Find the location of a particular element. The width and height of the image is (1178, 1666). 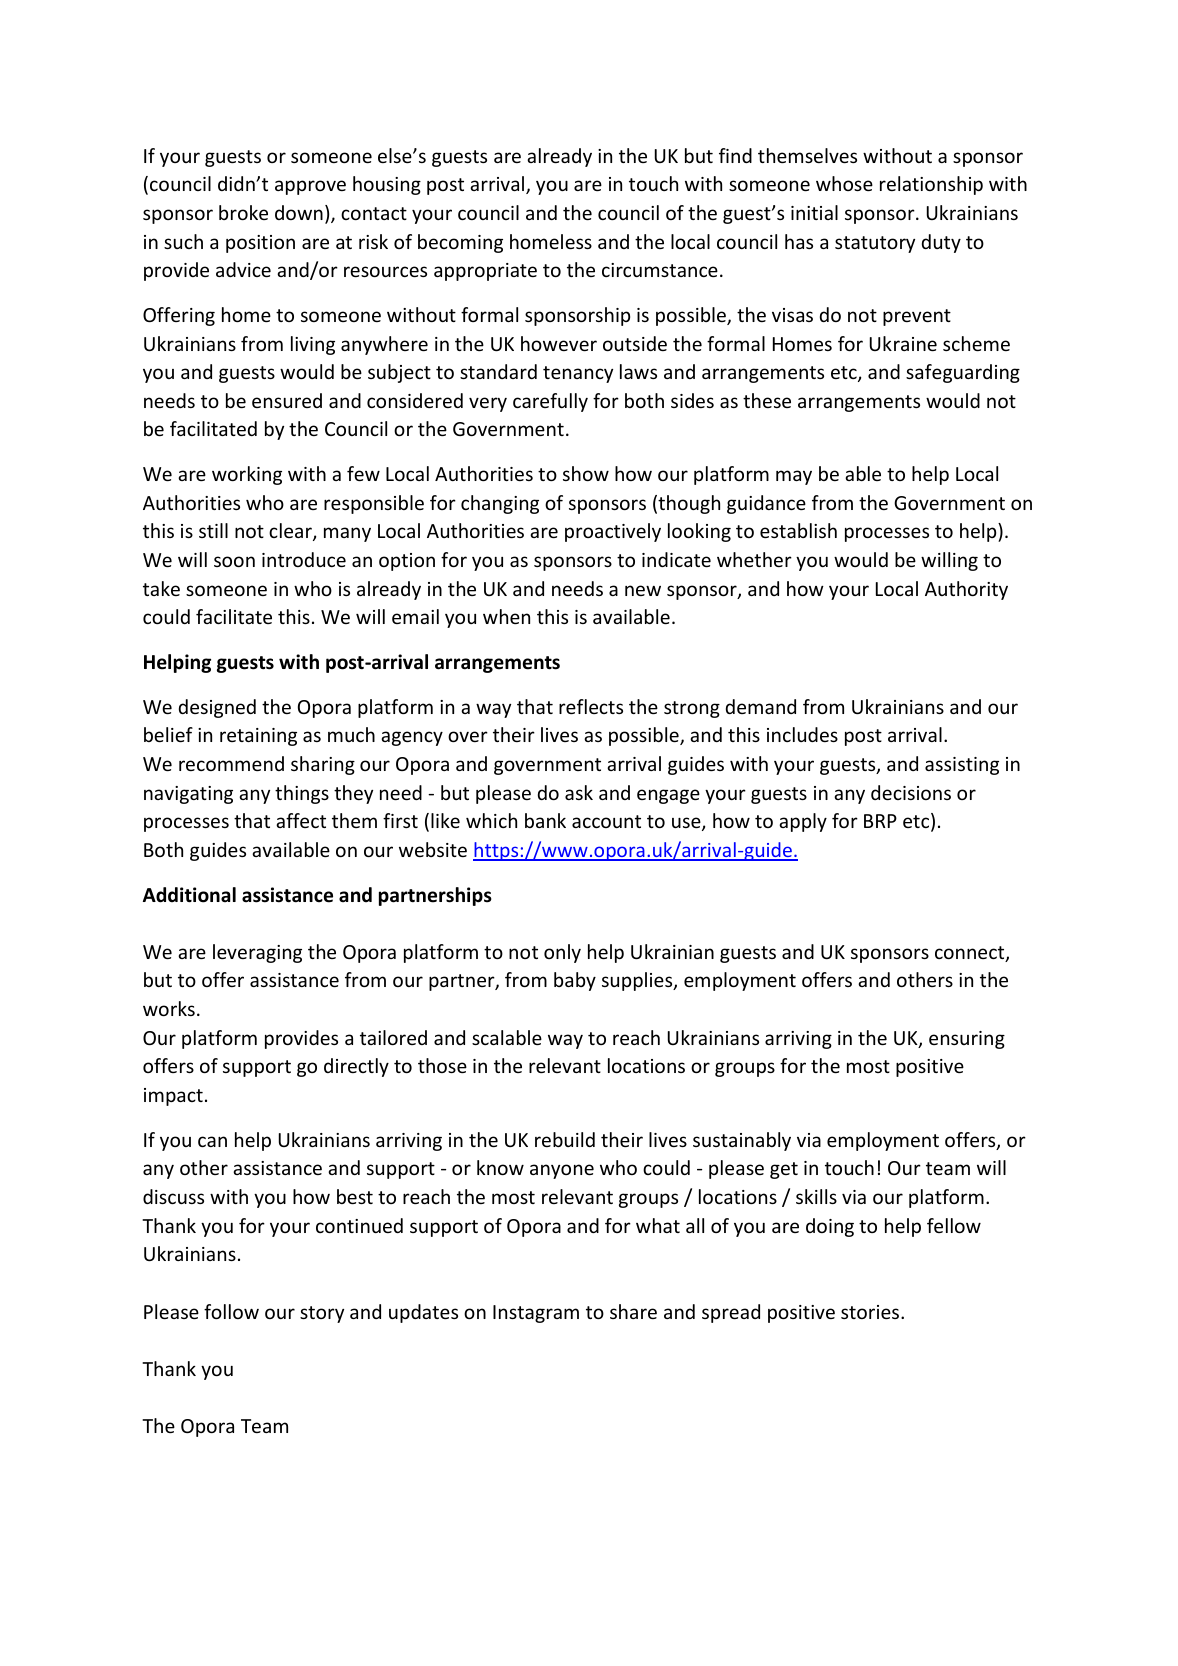

follow is located at coordinates (231, 1311).
